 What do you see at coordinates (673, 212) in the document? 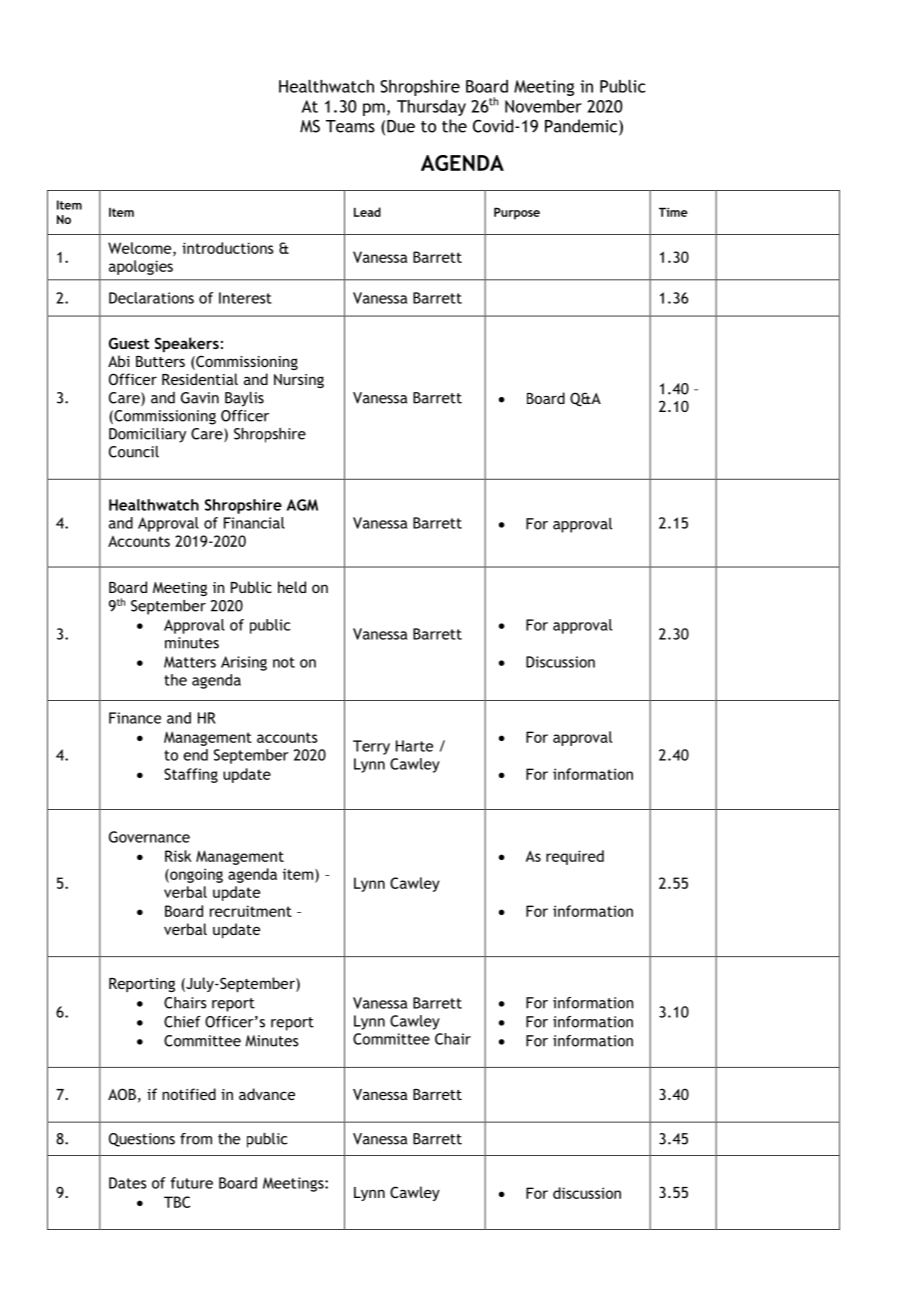
I see `Time` at bounding box center [673, 212].
